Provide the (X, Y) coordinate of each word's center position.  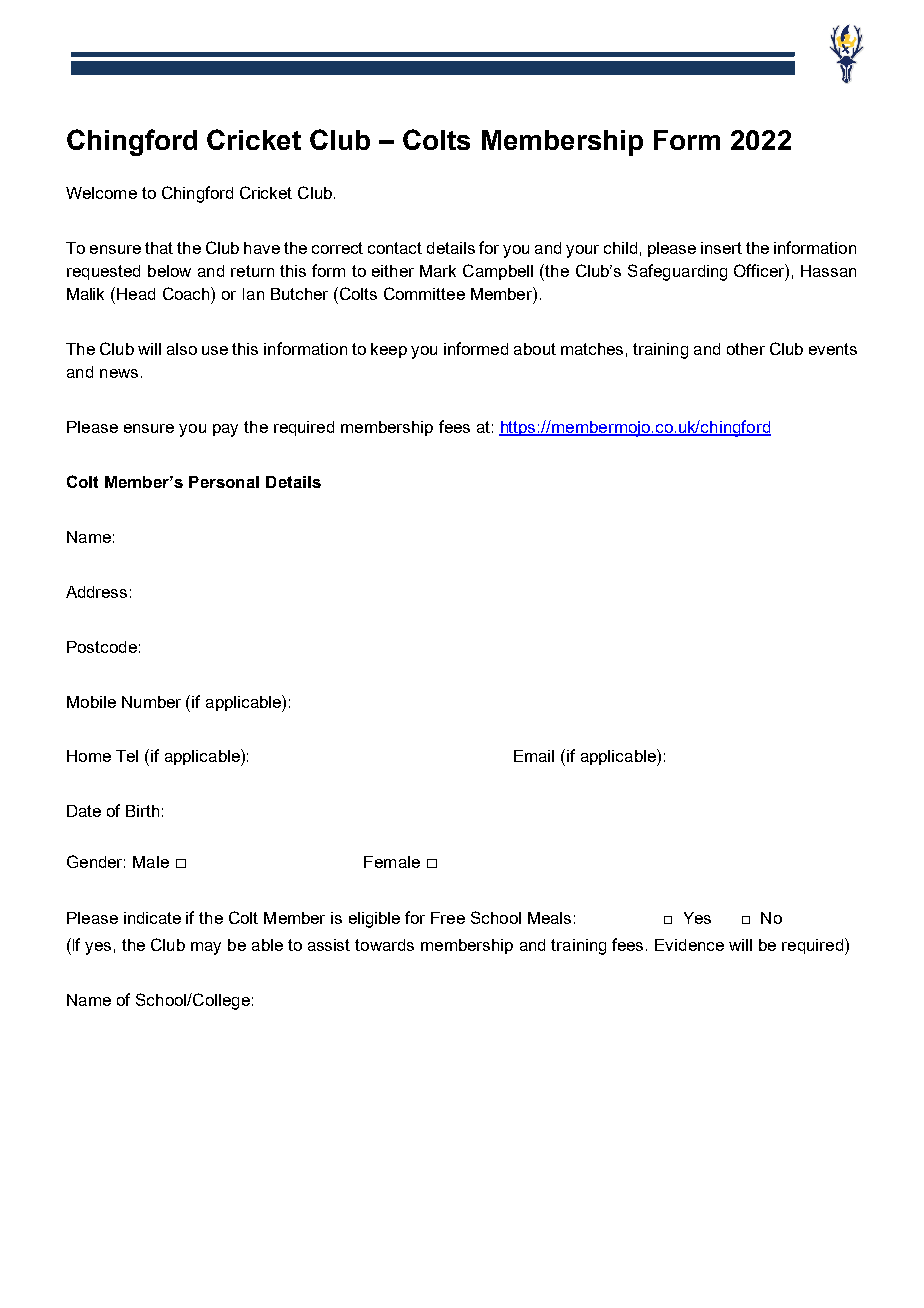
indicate (152, 918)
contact (395, 248)
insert (721, 248)
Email (534, 756)
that (159, 248)
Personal (224, 482)
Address (96, 592)
